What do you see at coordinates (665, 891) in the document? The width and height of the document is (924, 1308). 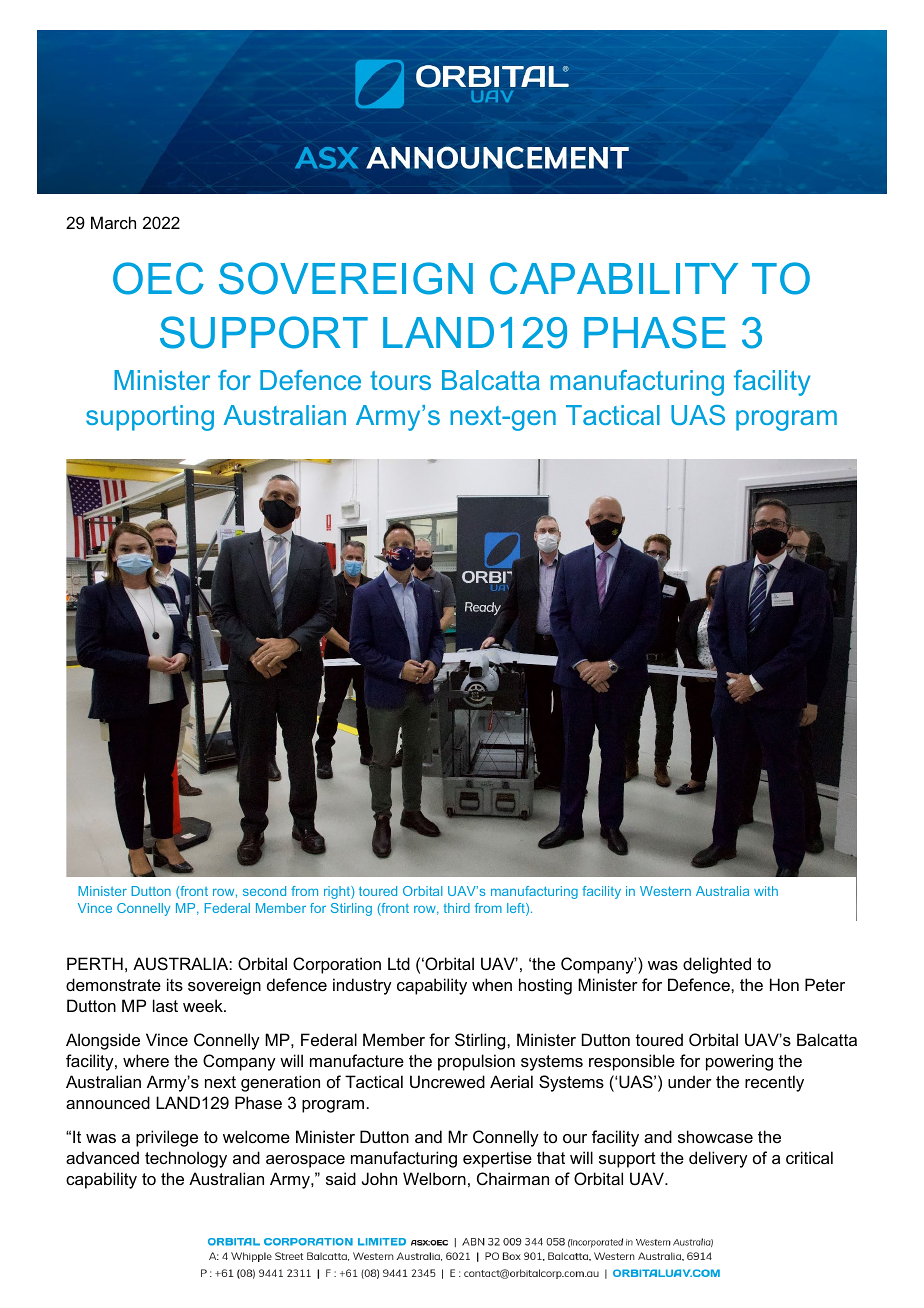 I see `Western` at bounding box center [665, 891].
